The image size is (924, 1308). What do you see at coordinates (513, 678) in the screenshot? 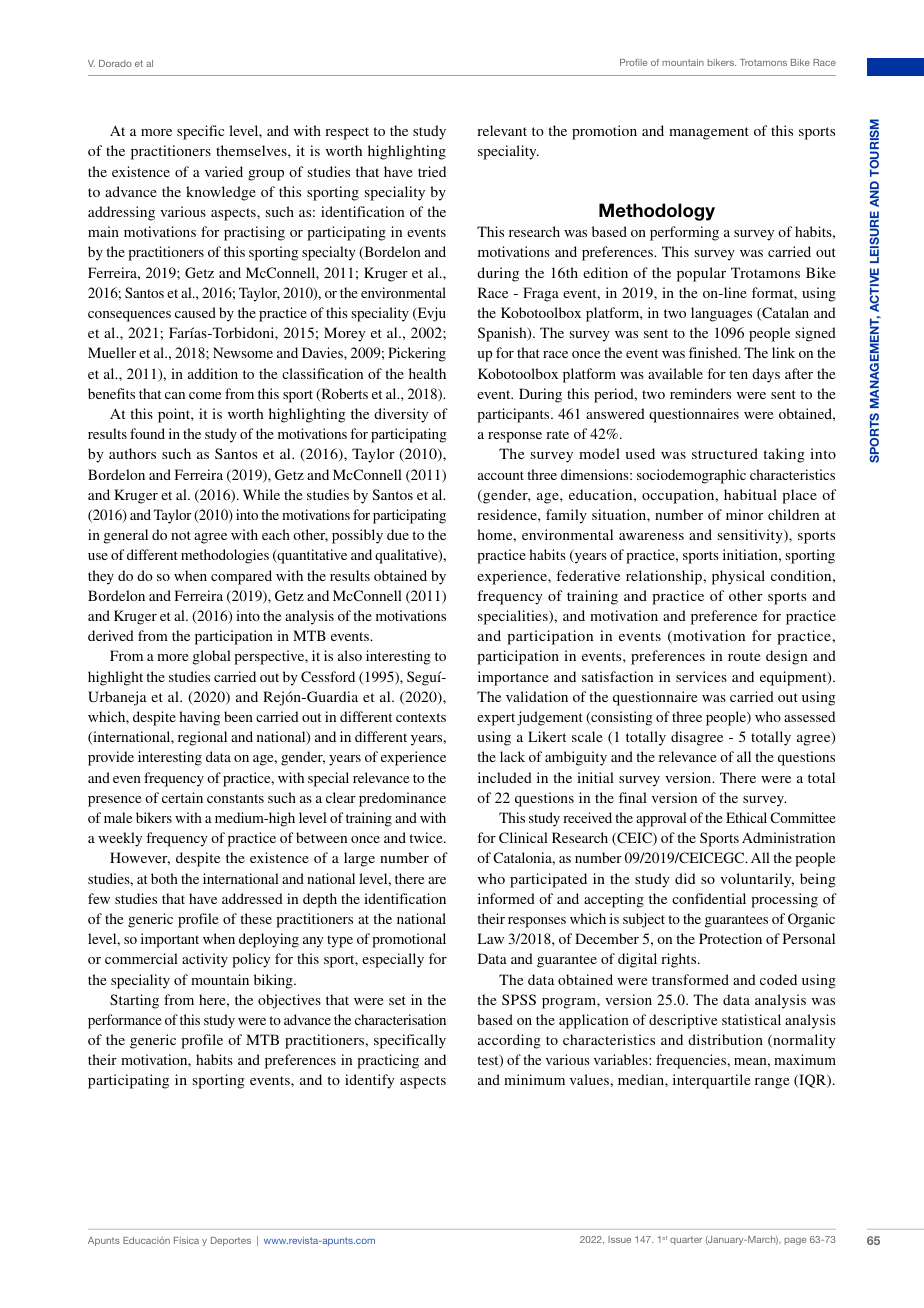
I see `importance` at bounding box center [513, 678].
